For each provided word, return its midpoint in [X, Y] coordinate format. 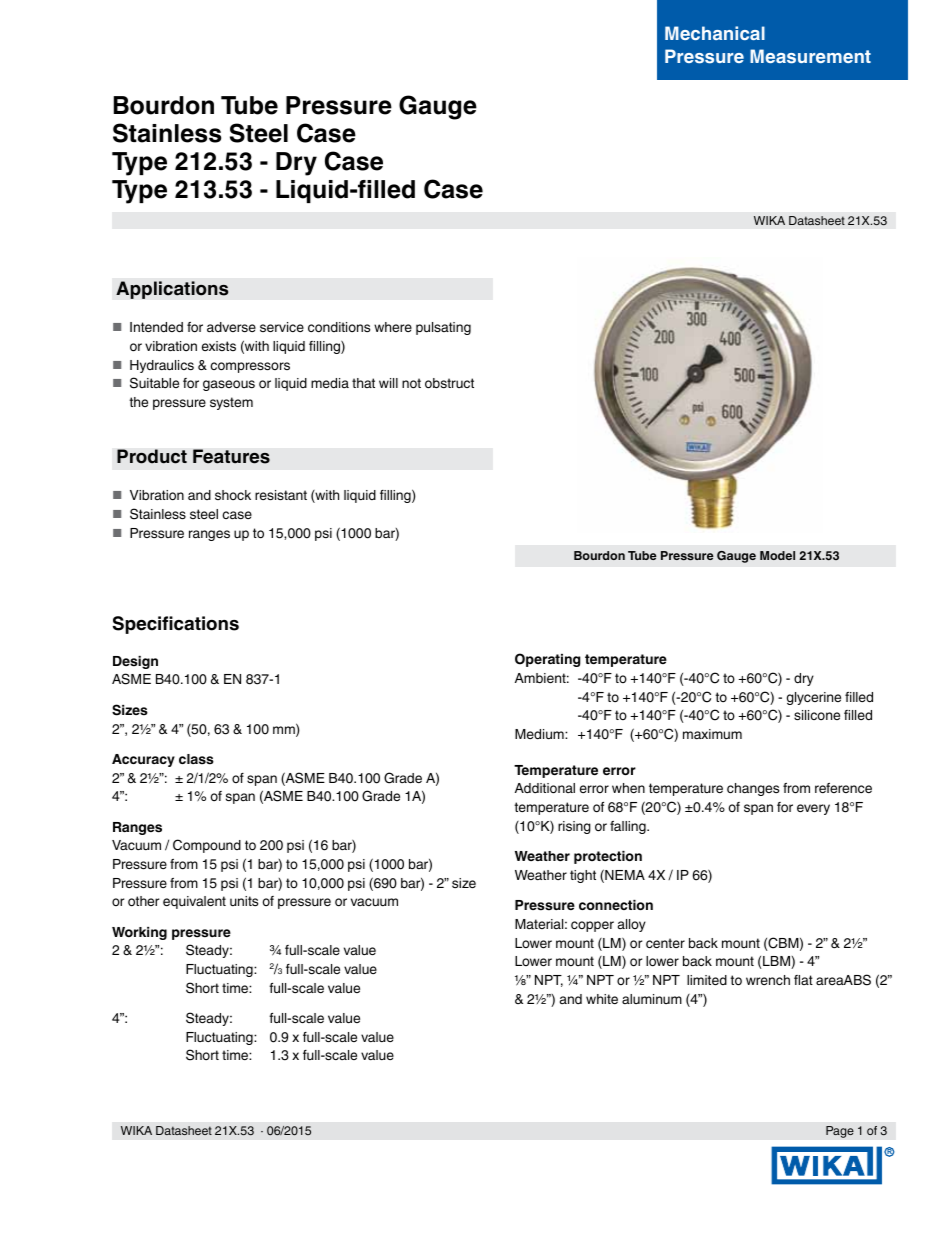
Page [840, 1132]
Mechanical [715, 33]
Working [139, 933]
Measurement [810, 56]
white [602, 999]
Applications [172, 290]
